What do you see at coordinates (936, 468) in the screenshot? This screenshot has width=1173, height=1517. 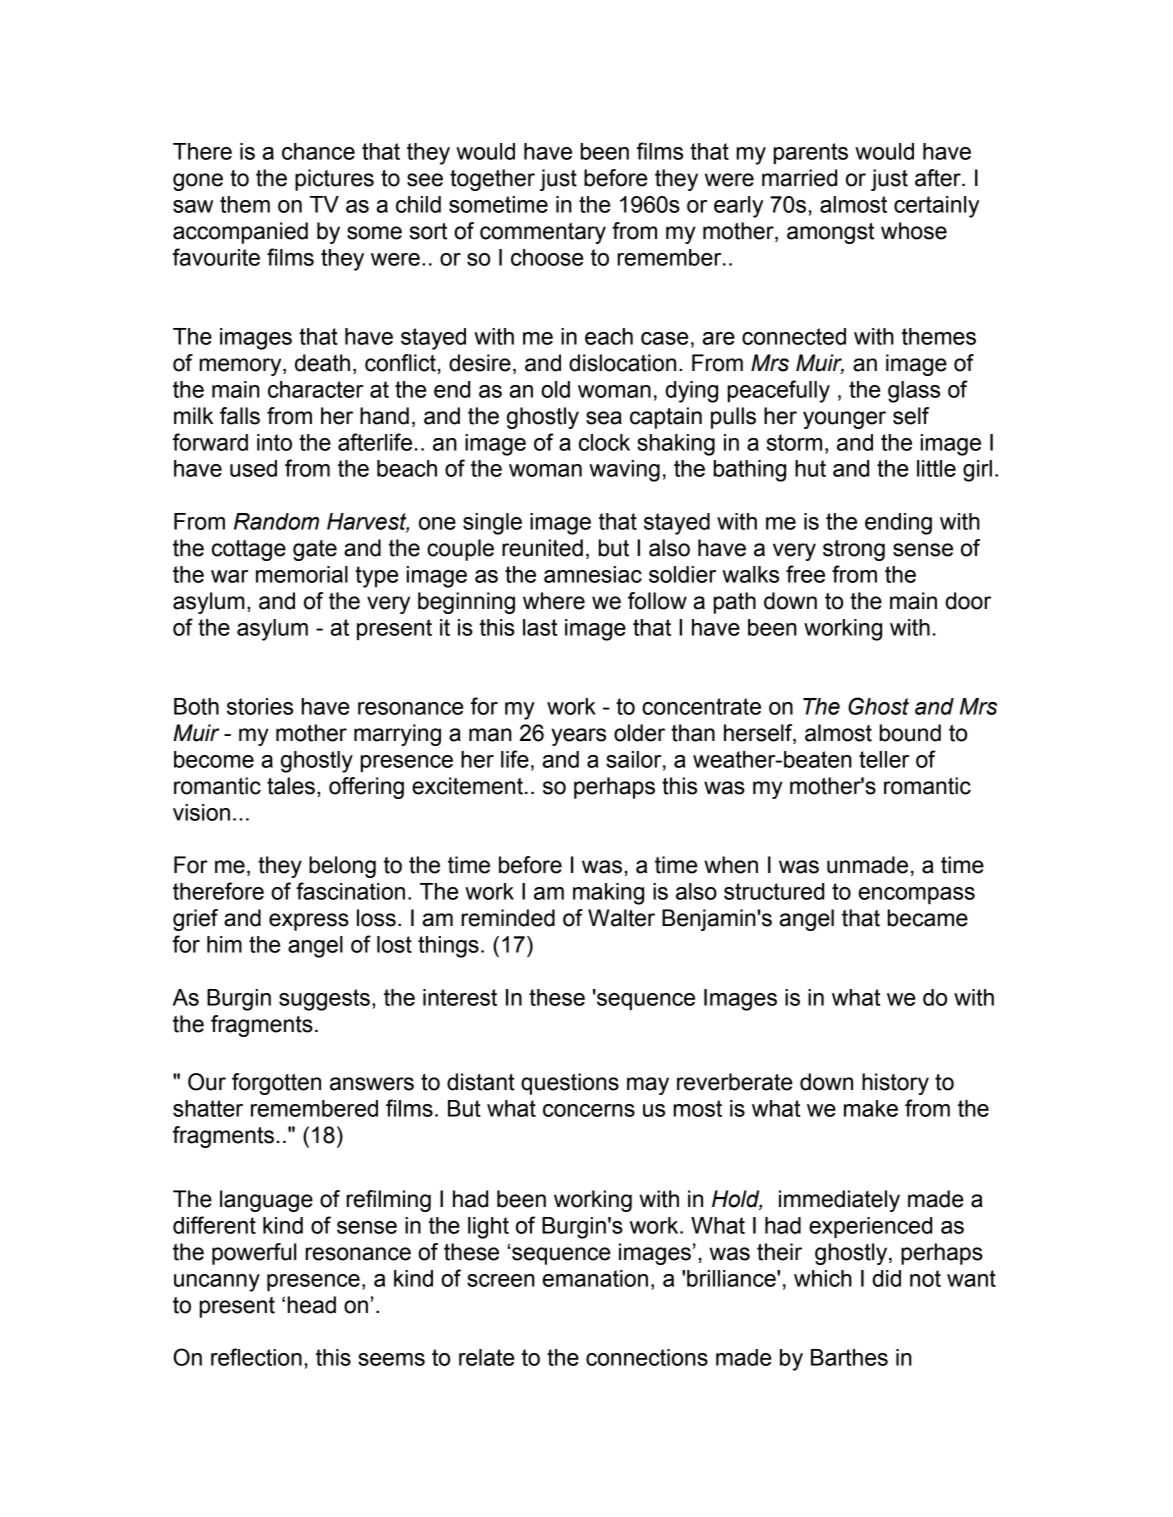 I see `little` at bounding box center [936, 468].
